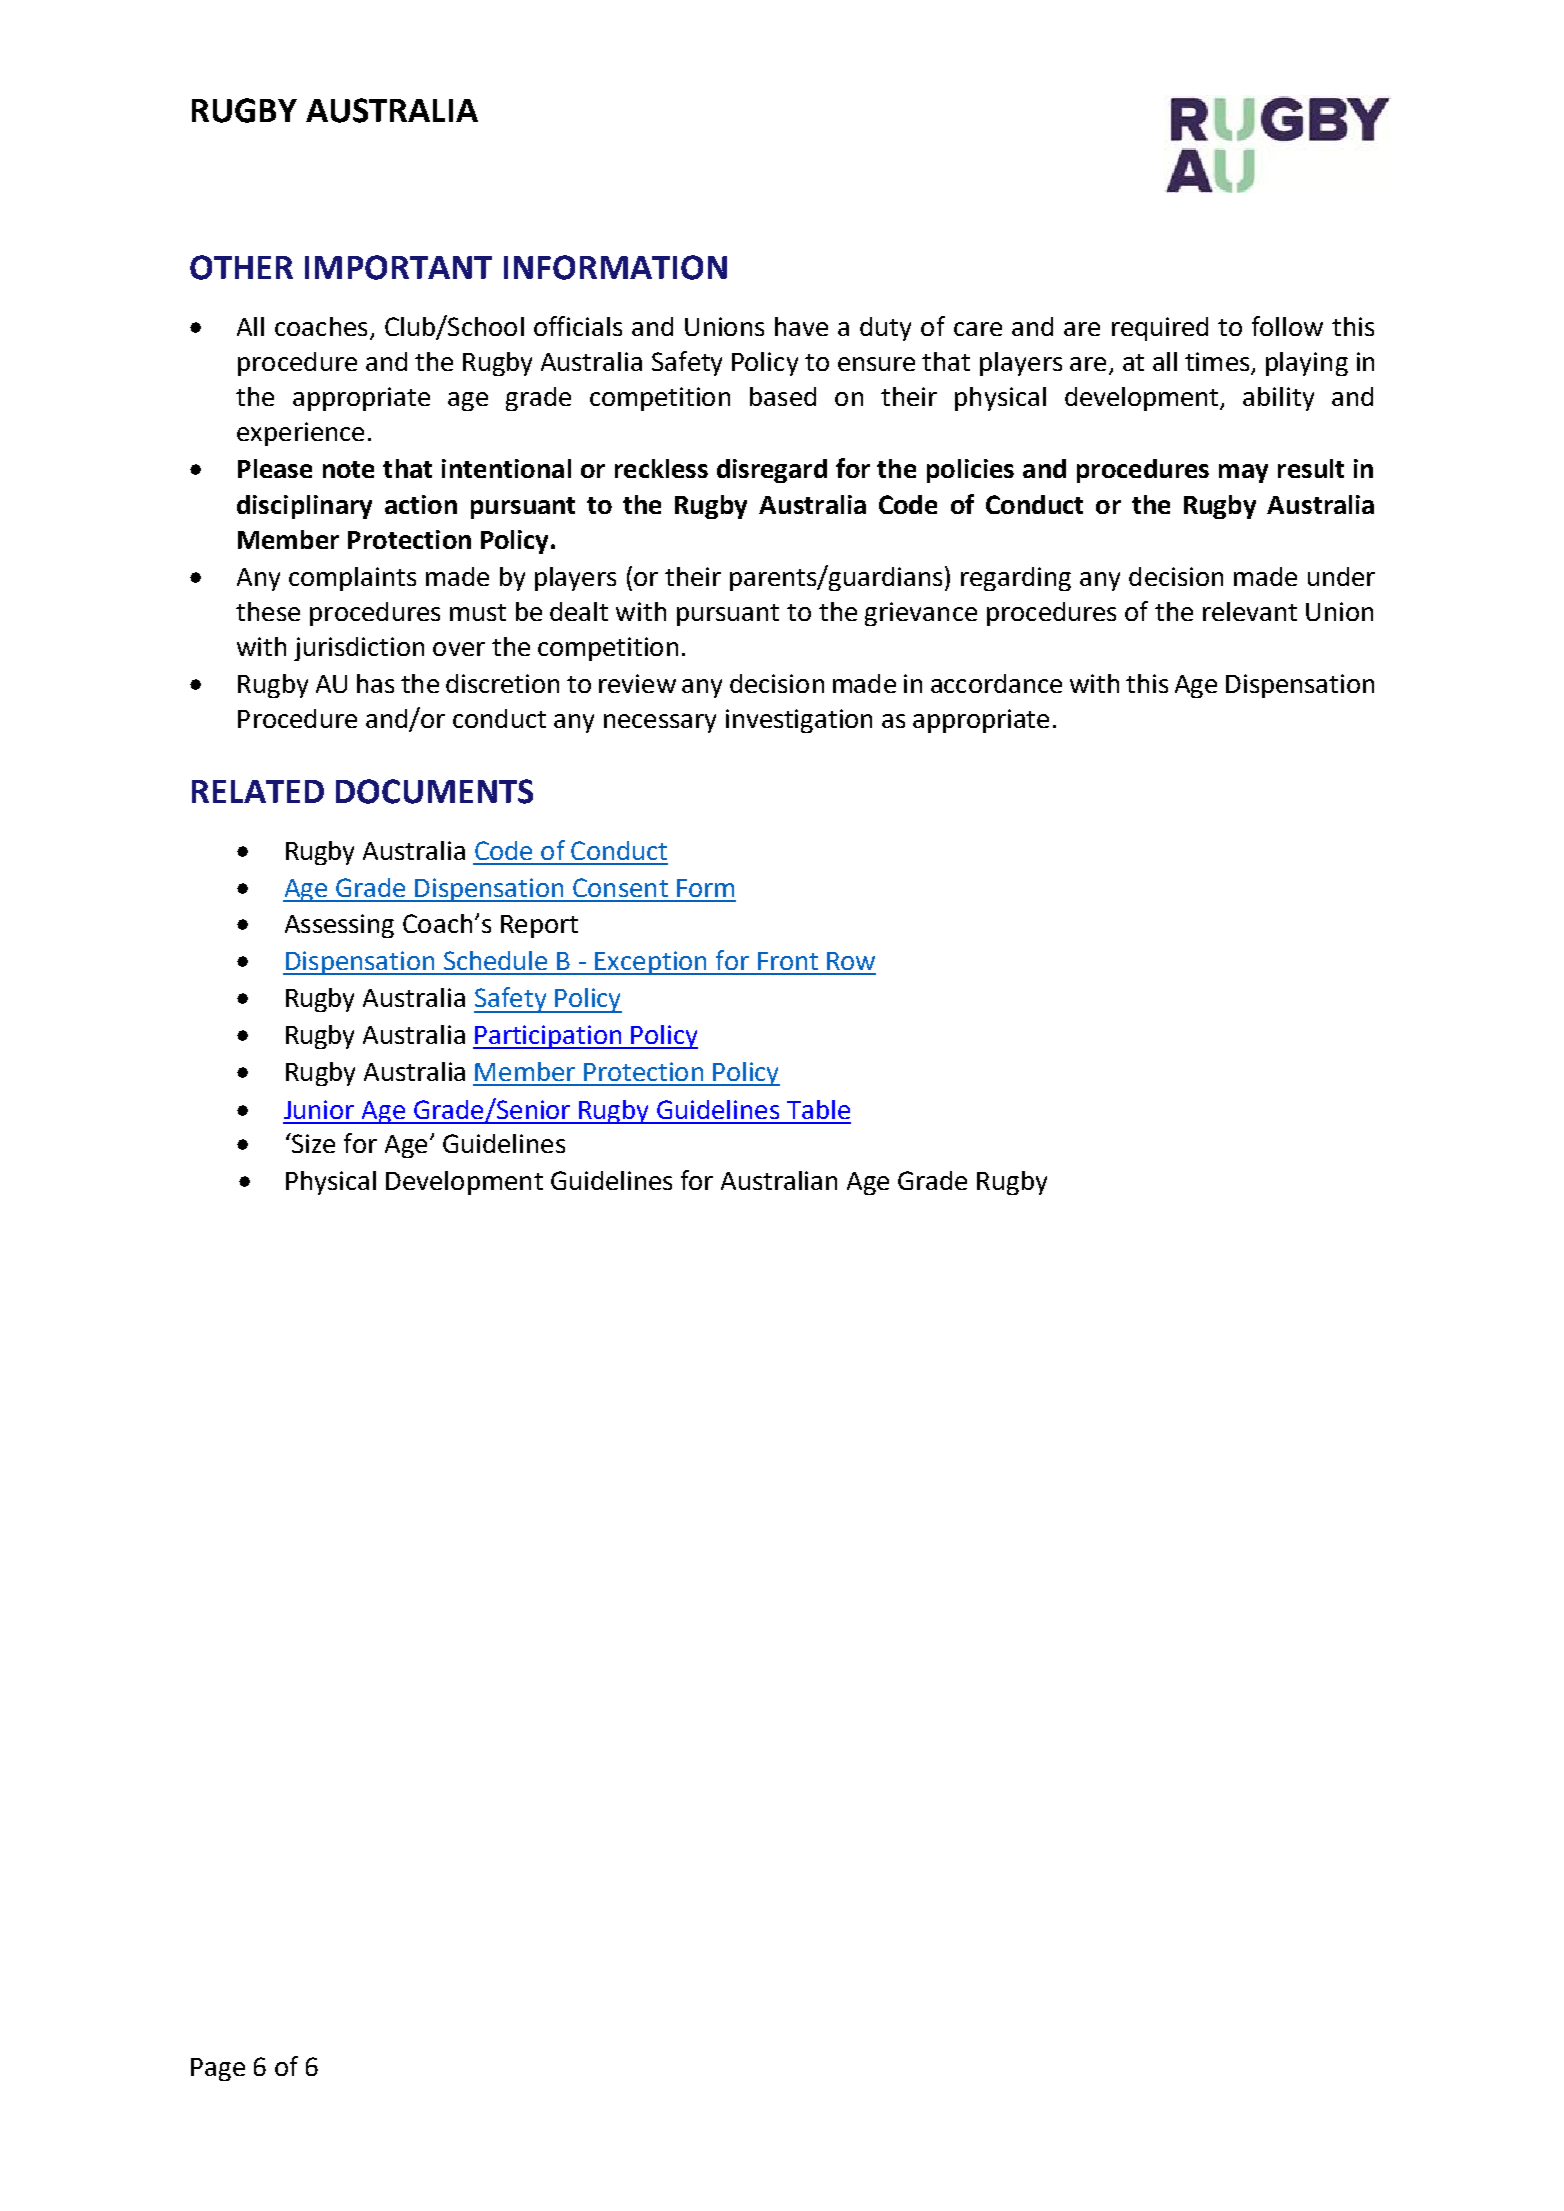 The height and width of the page is (2211, 1564). Describe the element at coordinates (319, 1109) in the page. I see `Junior` at that location.
